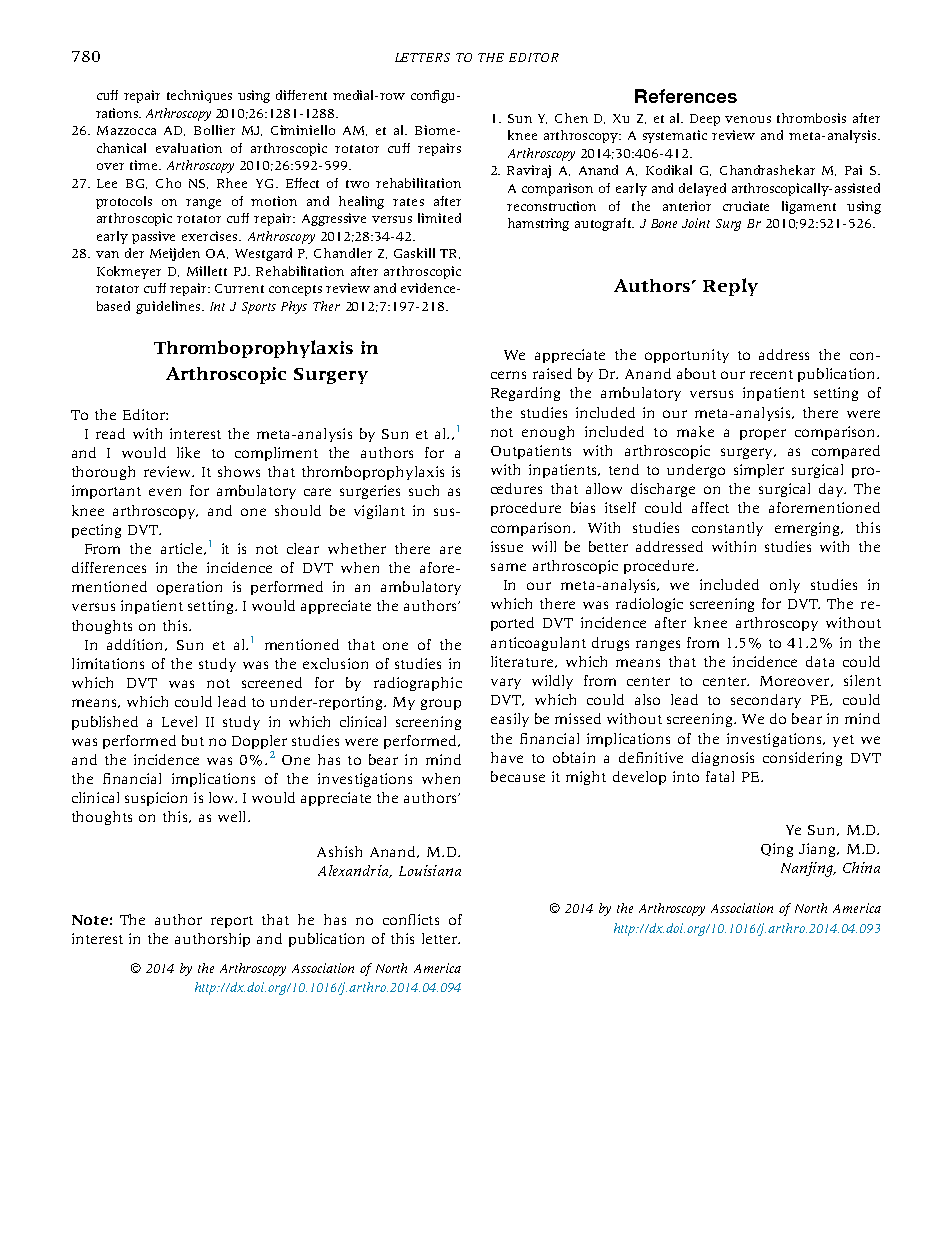  What do you see at coordinates (571, 118) in the screenshot?
I see `Chen` at bounding box center [571, 118].
